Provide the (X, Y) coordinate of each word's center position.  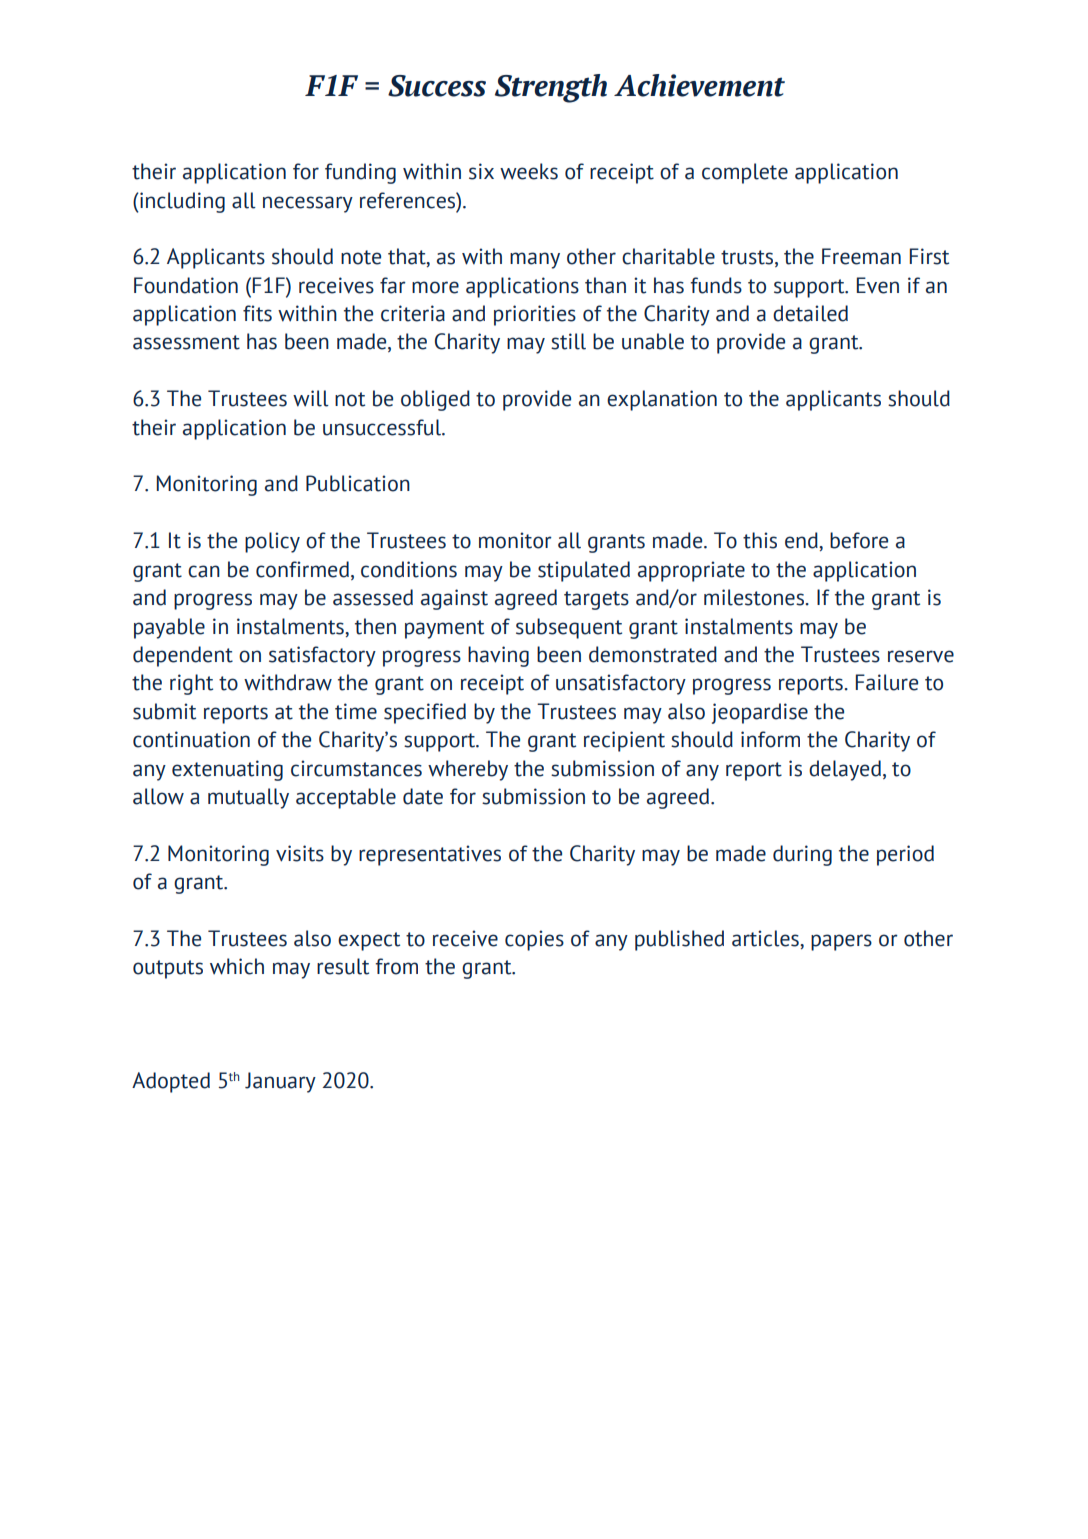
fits (257, 313)
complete (745, 173)
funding (360, 173)
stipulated (584, 571)
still (568, 341)
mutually (248, 798)
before (859, 540)
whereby (468, 770)
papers (841, 942)
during (802, 855)
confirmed (302, 569)
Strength (551, 88)
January (280, 1082)
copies (534, 940)
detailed (810, 313)
